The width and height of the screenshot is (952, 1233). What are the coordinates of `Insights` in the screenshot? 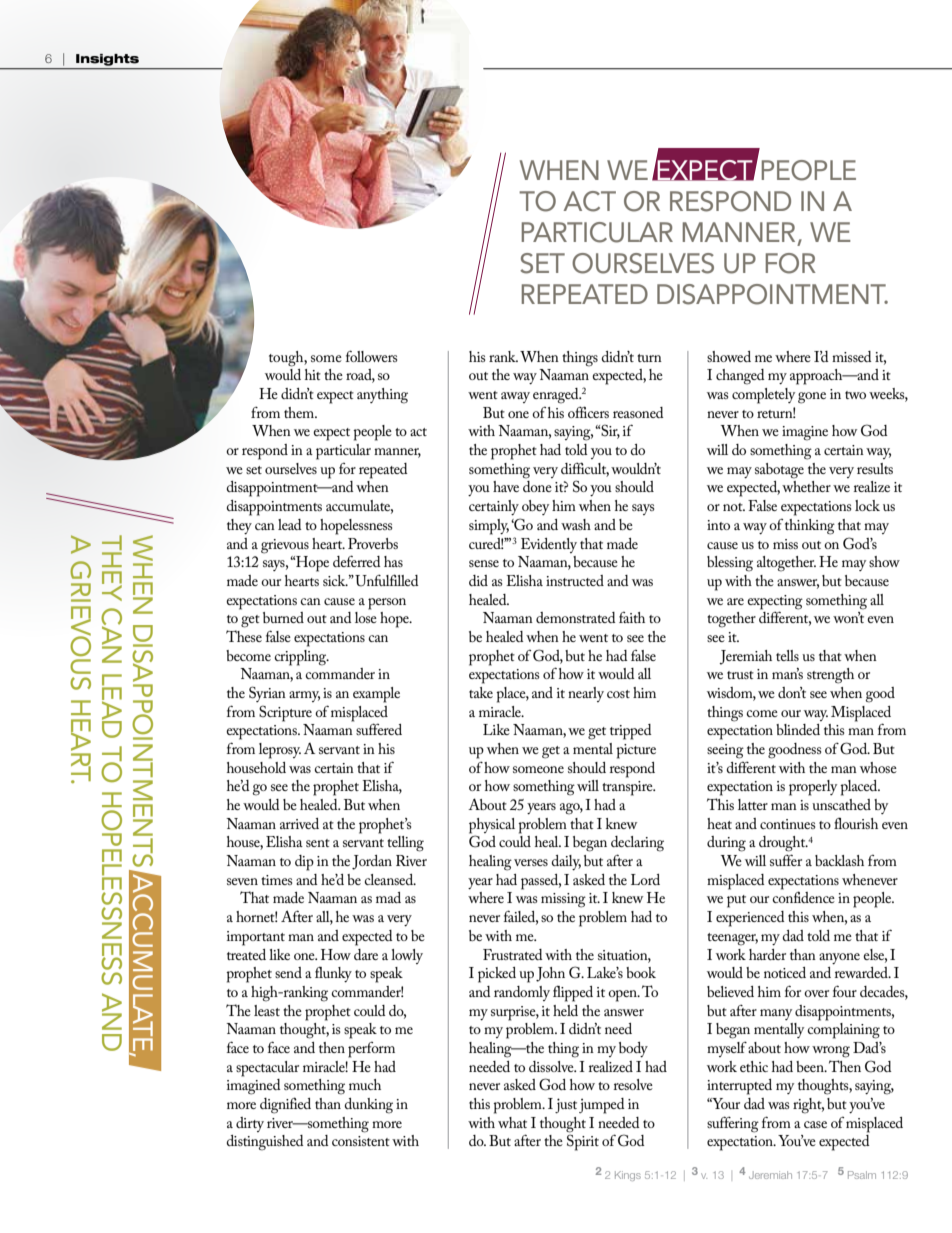 It's located at (107, 60).
